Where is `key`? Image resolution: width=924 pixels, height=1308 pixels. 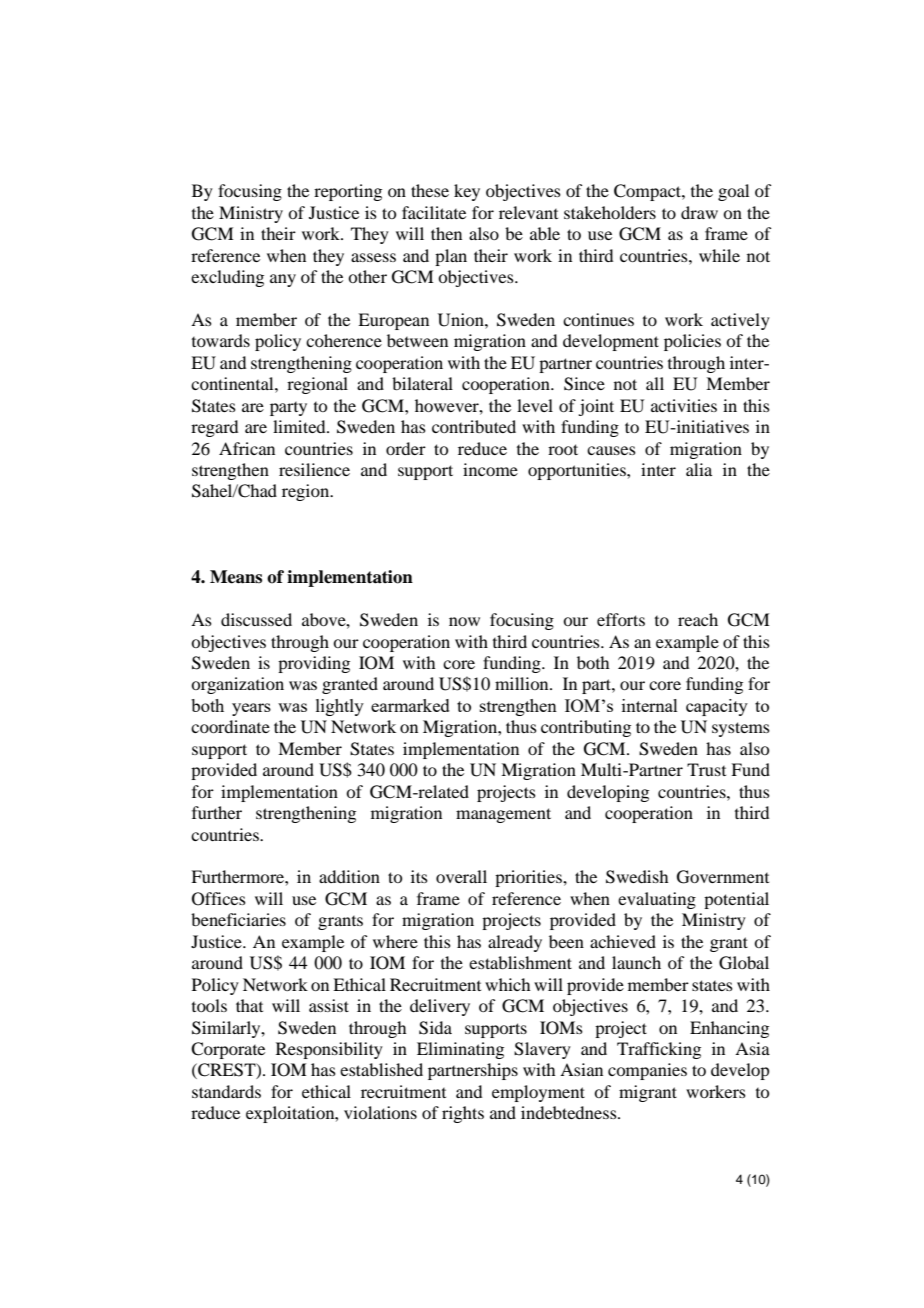 key is located at coordinates (467, 192).
